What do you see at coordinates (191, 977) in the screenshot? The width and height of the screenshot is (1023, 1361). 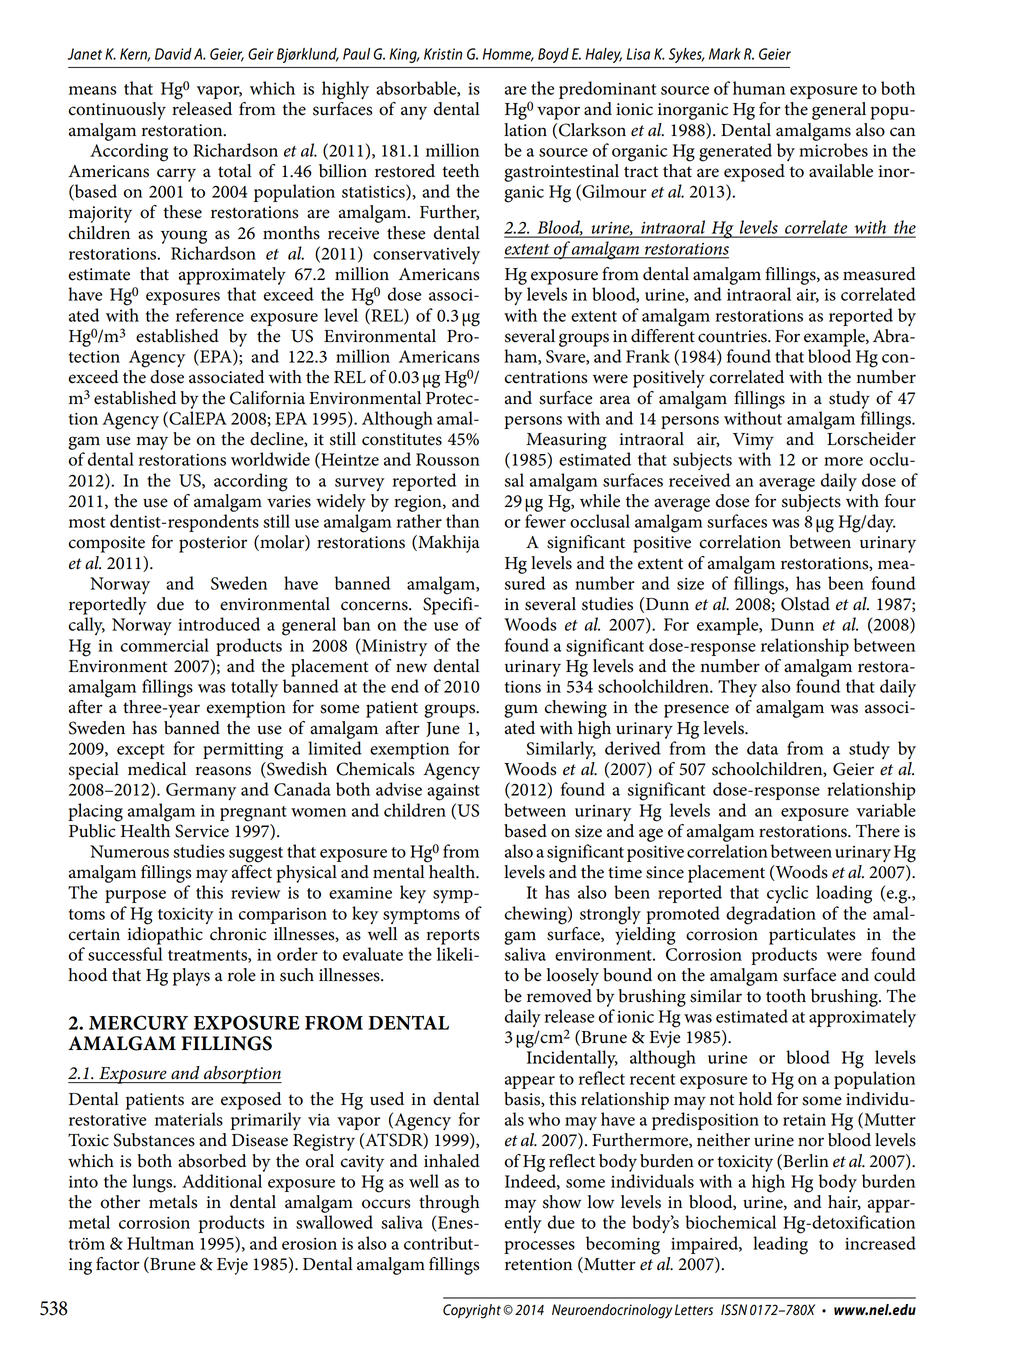 I see `plays` at bounding box center [191, 977].
